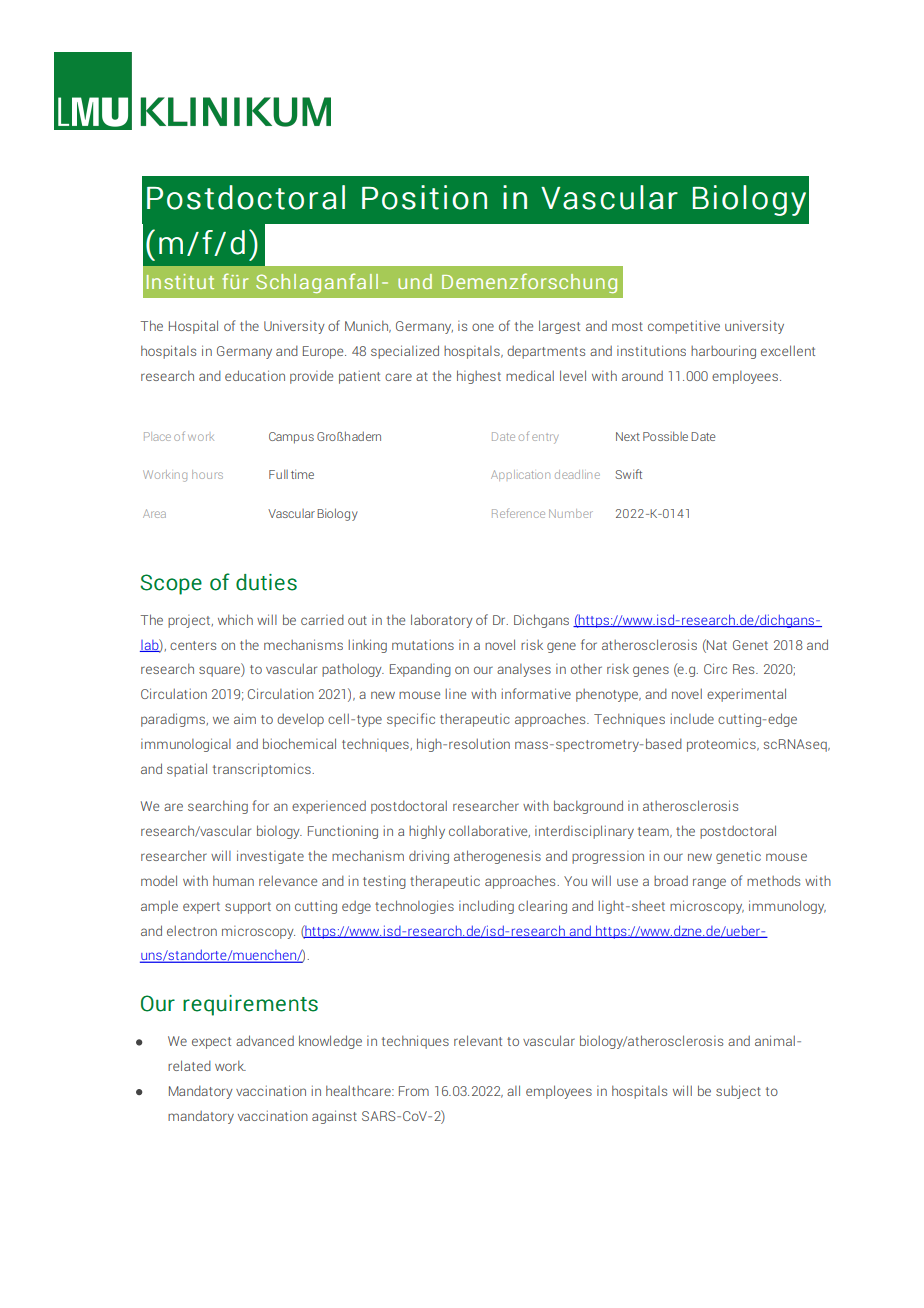  Describe the element at coordinates (218, 807) in the screenshot. I see `searching` at that location.
